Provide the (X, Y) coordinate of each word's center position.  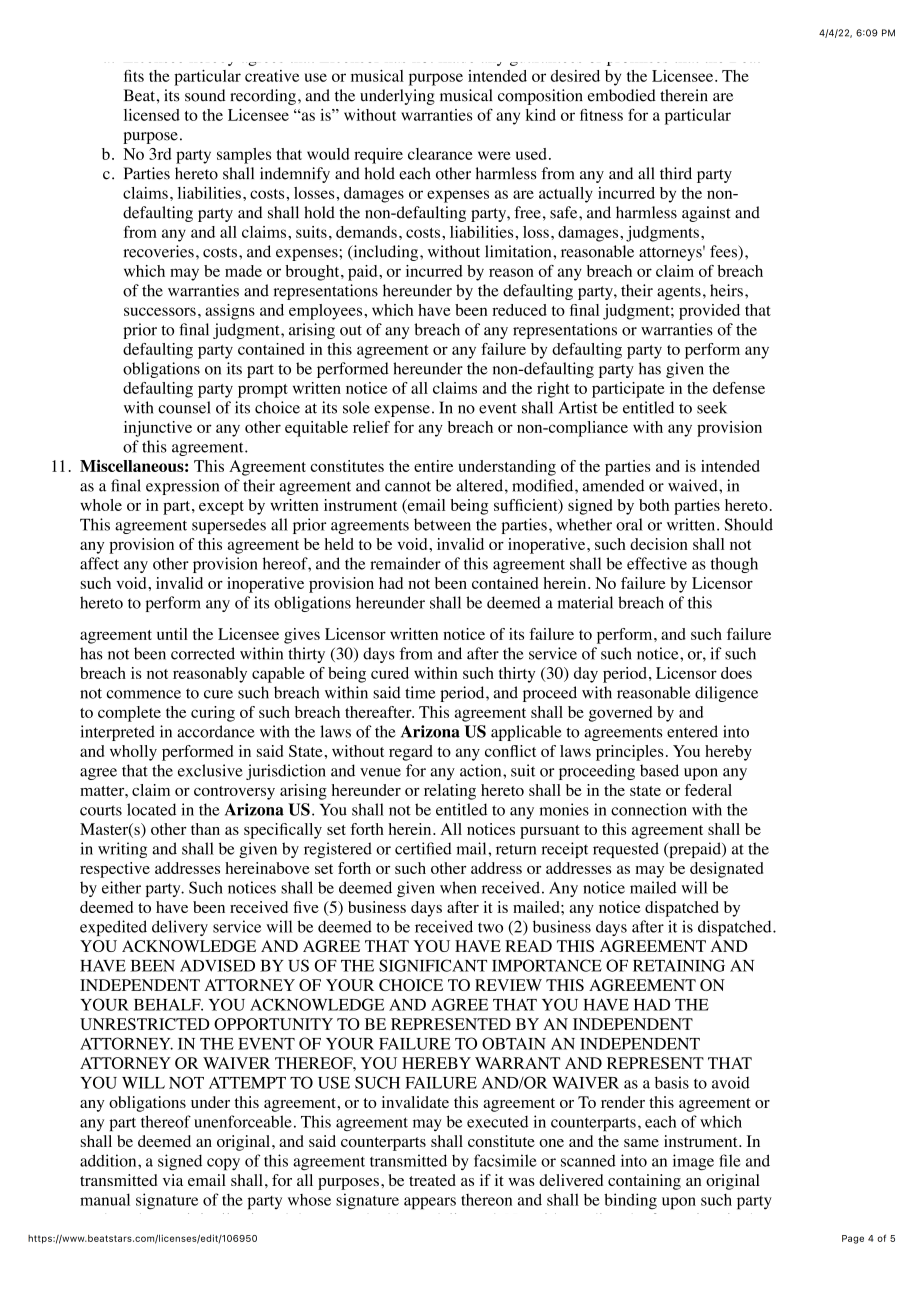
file (729, 1160)
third (676, 173)
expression (182, 487)
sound (205, 95)
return (516, 849)
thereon (486, 1200)
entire (433, 466)
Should (749, 524)
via (173, 1180)
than (205, 829)
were (494, 155)
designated (726, 870)
